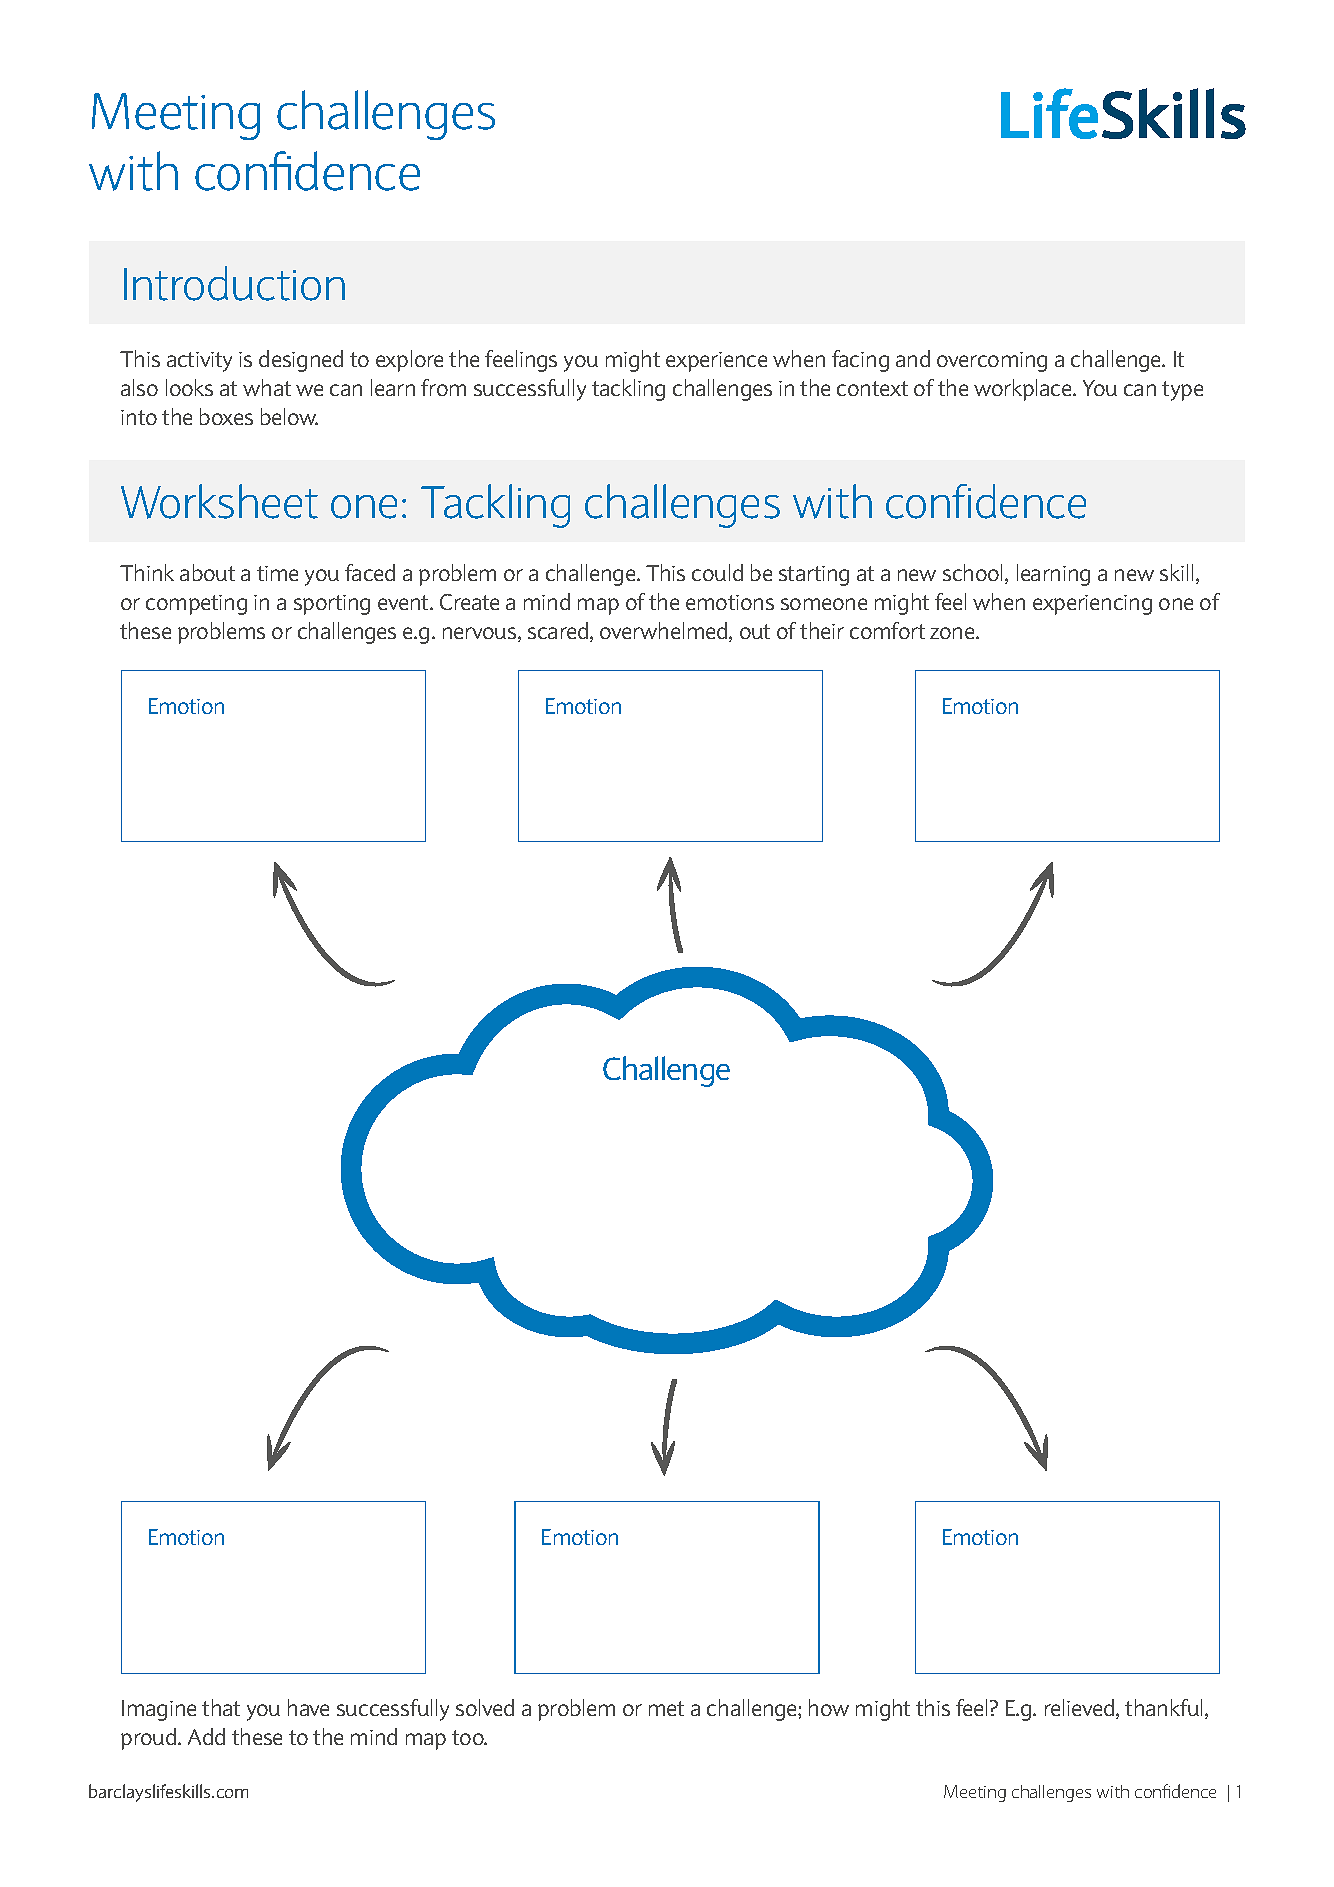  I want to click on overcoming, so click(992, 362).
